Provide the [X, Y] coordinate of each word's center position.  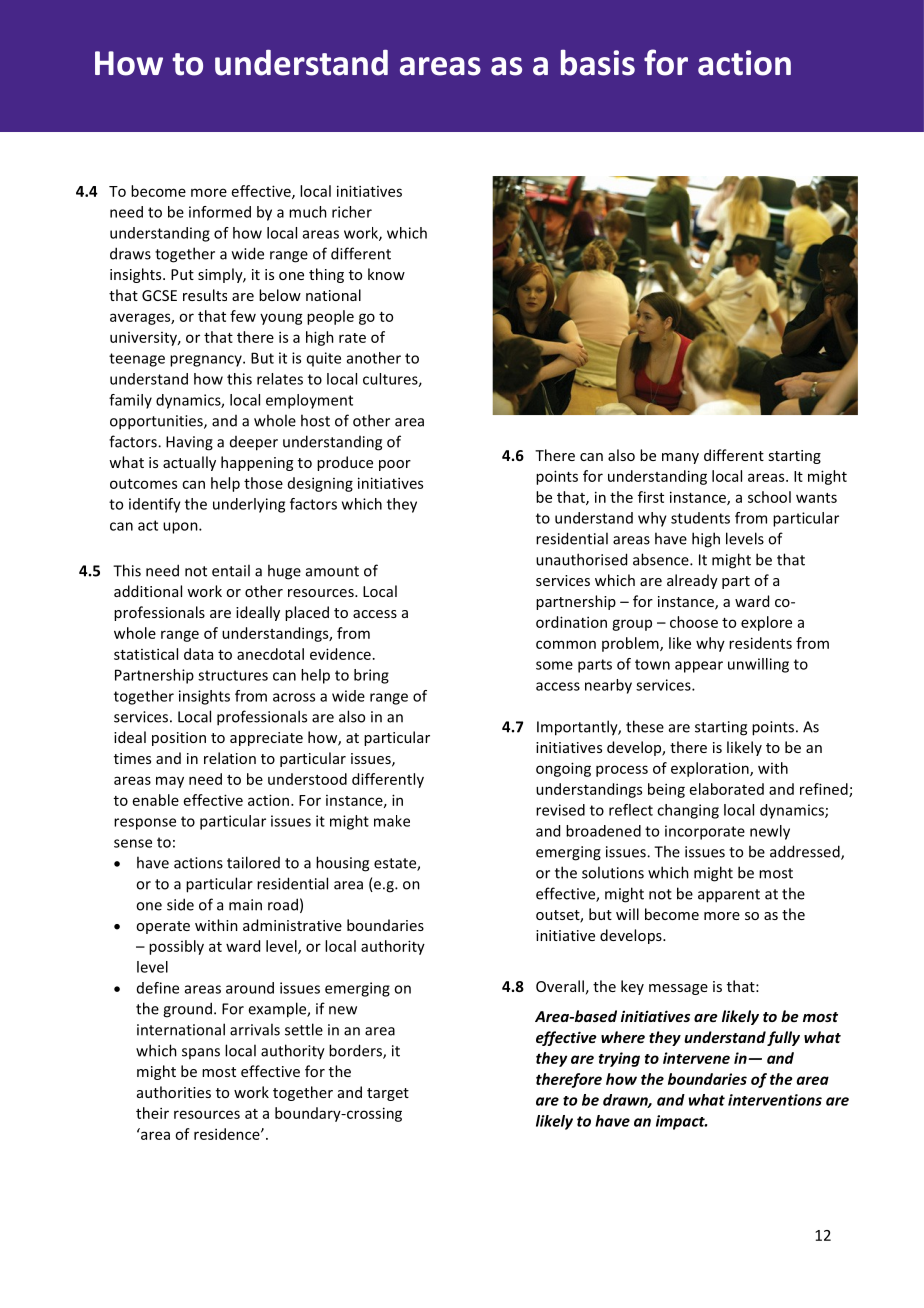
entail [231, 570]
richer [352, 212]
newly [770, 832]
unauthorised [581, 559]
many [680, 458]
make [392, 821]
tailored [253, 862]
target [388, 1094]
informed [220, 212]
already [692, 581]
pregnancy [207, 361]
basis [598, 62]
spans [201, 1053]
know [386, 274]
